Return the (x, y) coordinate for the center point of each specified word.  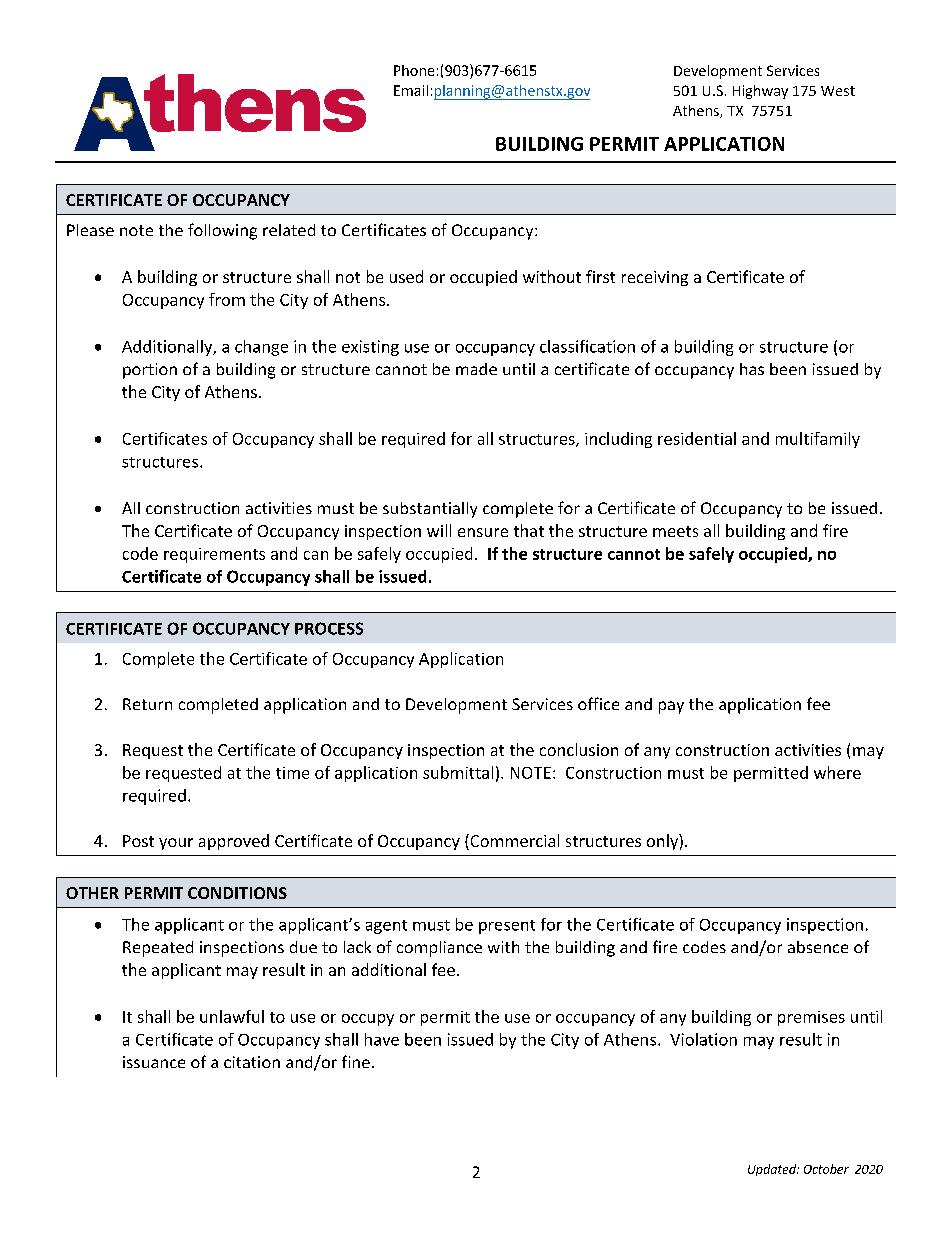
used (406, 276)
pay (671, 707)
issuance (154, 1062)
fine (356, 1061)
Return (147, 704)
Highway (760, 92)
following (222, 231)
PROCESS (329, 628)
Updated (773, 1170)
